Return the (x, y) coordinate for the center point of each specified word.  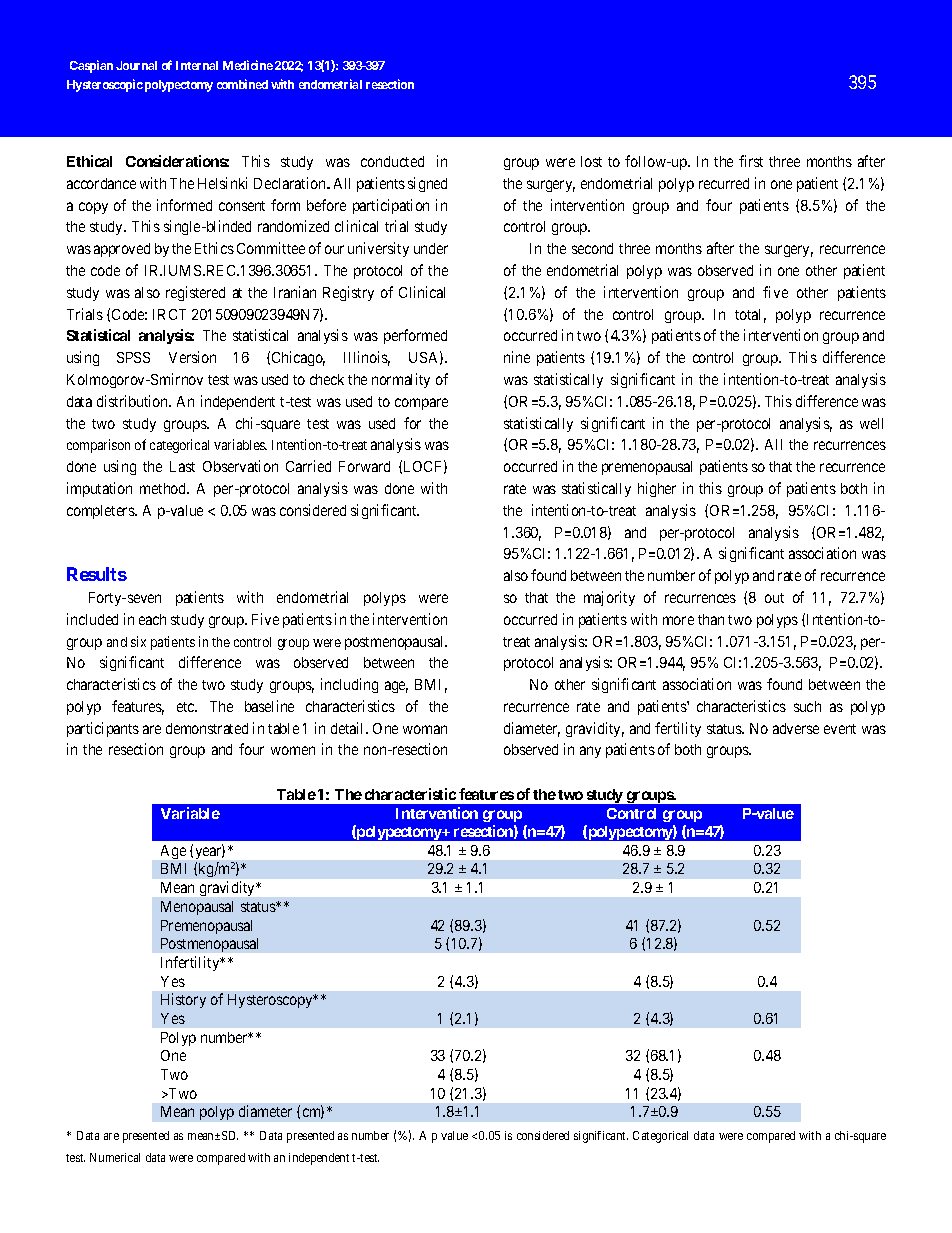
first (751, 161)
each (152, 619)
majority (609, 598)
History (183, 1000)
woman (425, 729)
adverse (796, 728)
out (774, 598)
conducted (392, 161)
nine (517, 357)
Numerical (115, 1157)
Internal (197, 65)
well (871, 423)
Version (192, 357)
